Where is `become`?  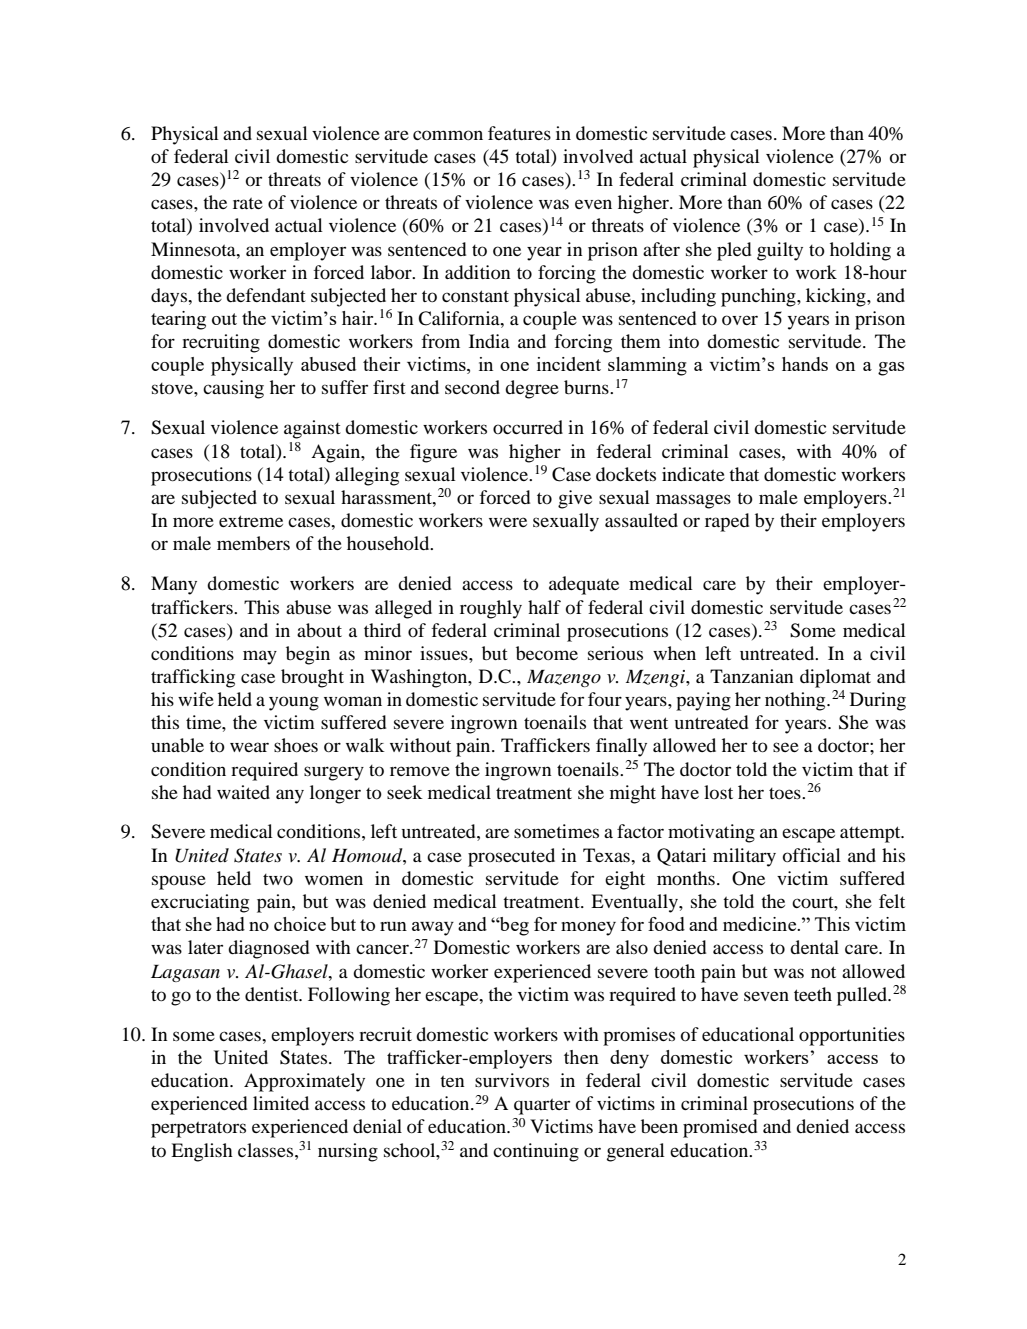
become is located at coordinates (547, 653).
